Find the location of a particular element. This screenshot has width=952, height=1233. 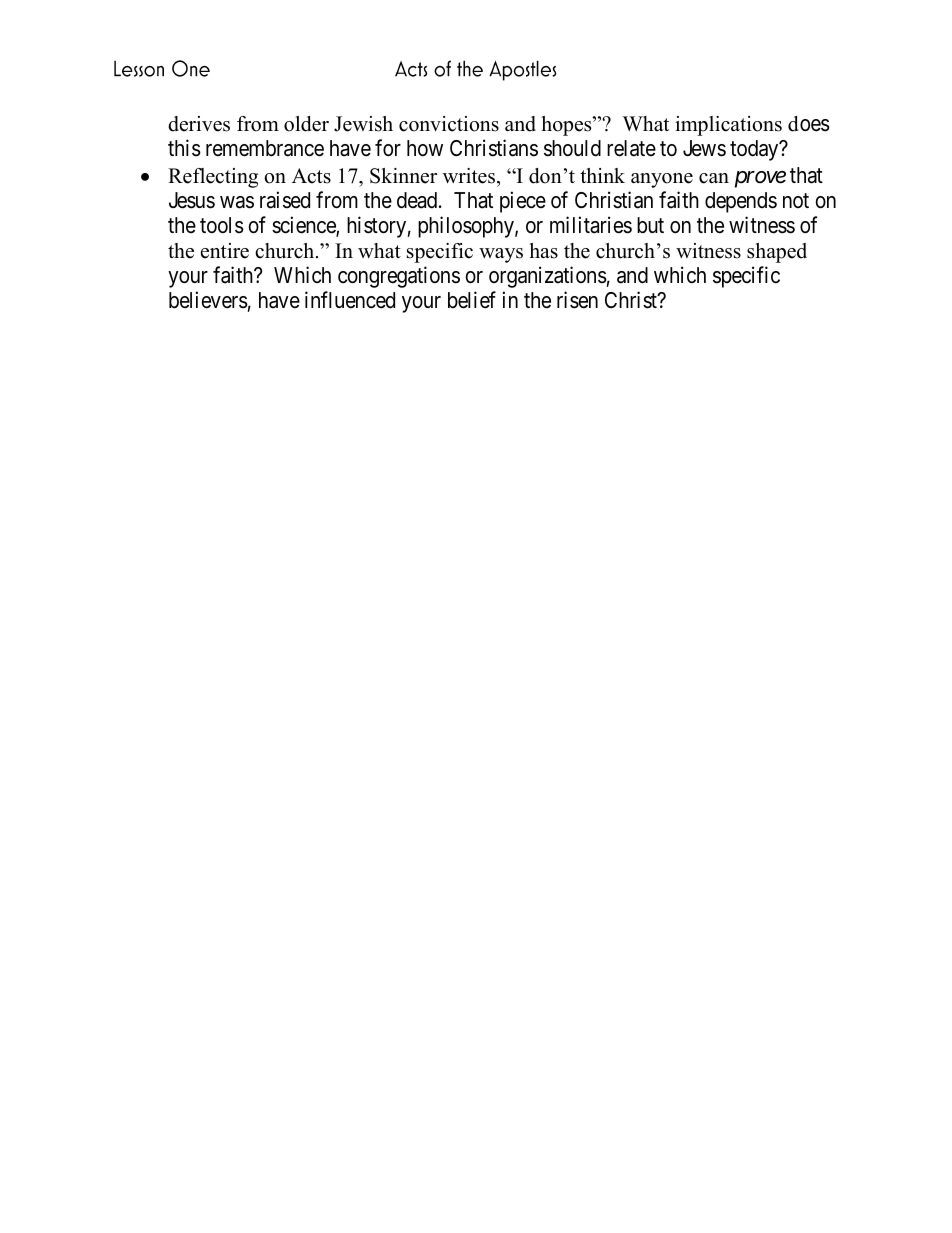

can is located at coordinates (714, 178).
